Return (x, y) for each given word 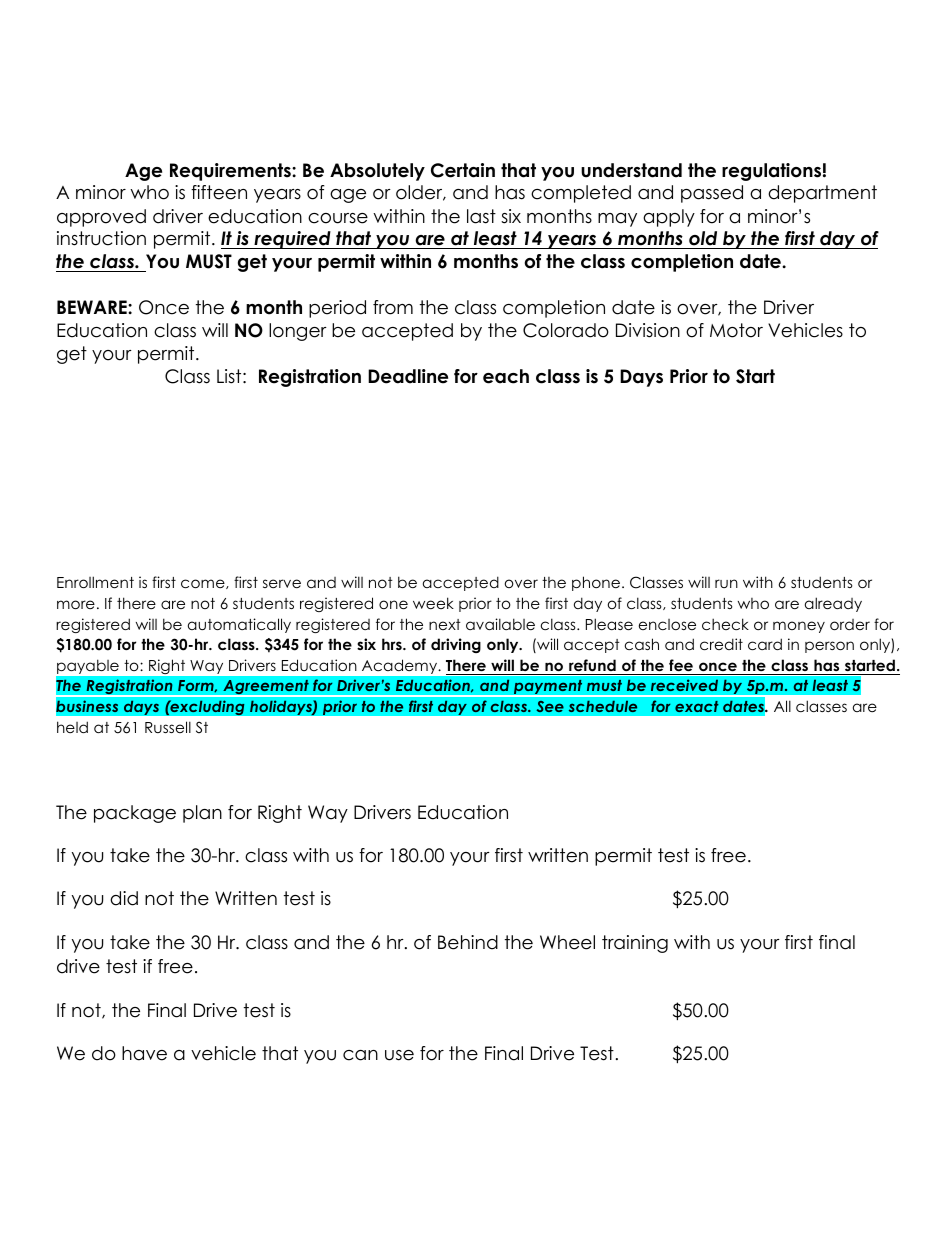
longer (298, 332)
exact (697, 706)
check (725, 624)
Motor (736, 330)
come (204, 584)
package (135, 814)
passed (712, 194)
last (481, 216)
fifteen (219, 192)
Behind (468, 942)
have (144, 1053)
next (445, 624)
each (506, 376)
